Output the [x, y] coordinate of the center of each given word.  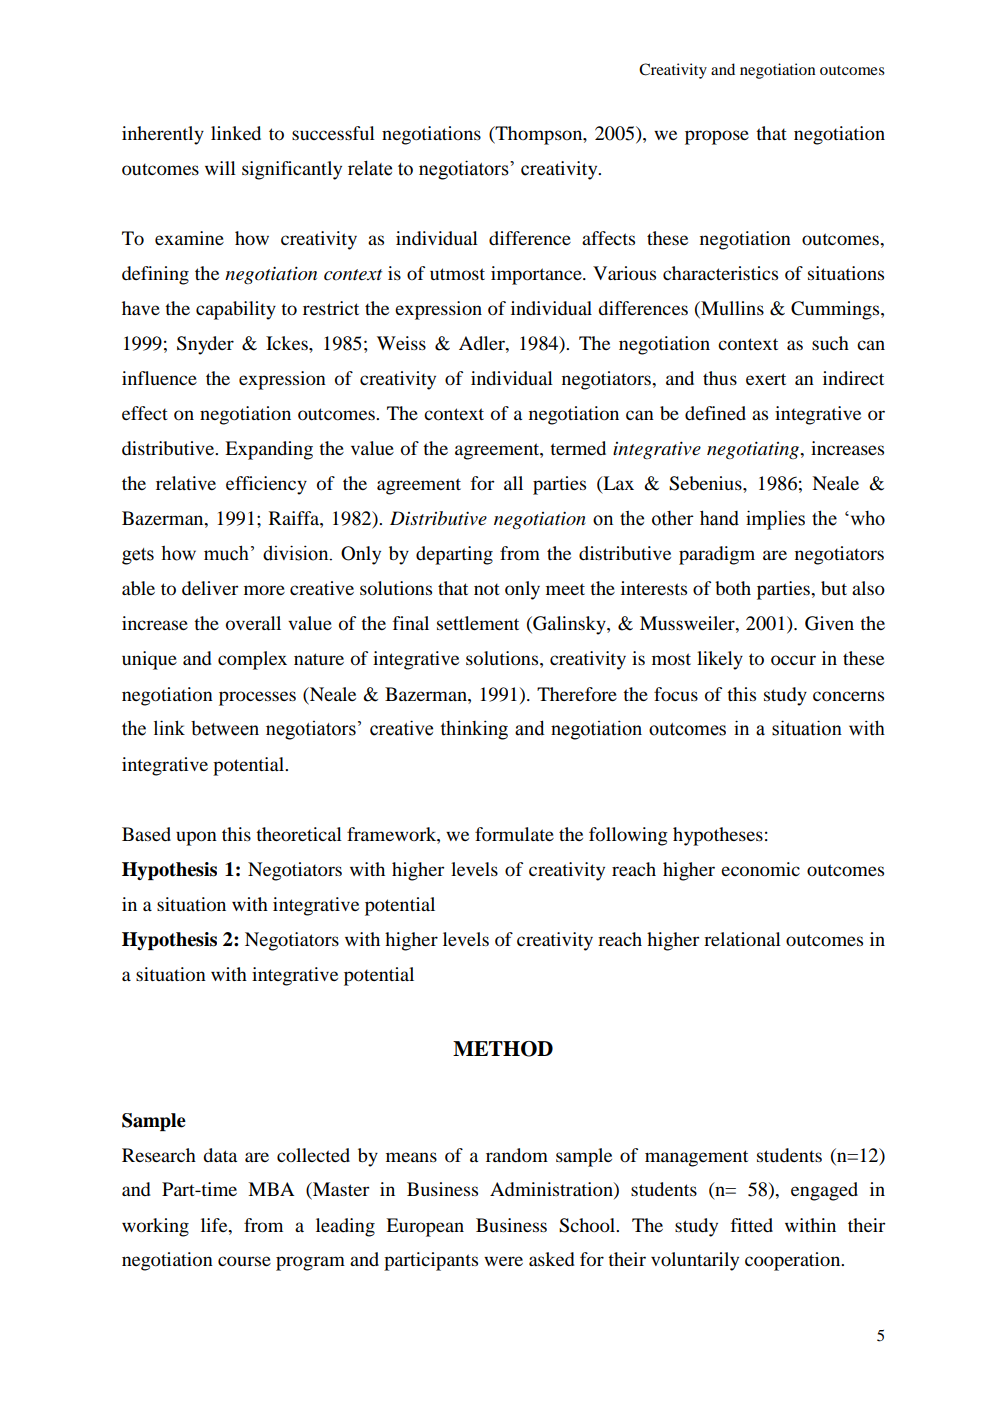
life [215, 1225]
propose [717, 137]
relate [370, 168]
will [220, 168]
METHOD [503, 1049]
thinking [474, 730]
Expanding [269, 450]
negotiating [754, 450]
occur [793, 660]
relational [742, 939]
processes [257, 698]
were [503, 1261]
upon [196, 838]
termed [578, 448]
